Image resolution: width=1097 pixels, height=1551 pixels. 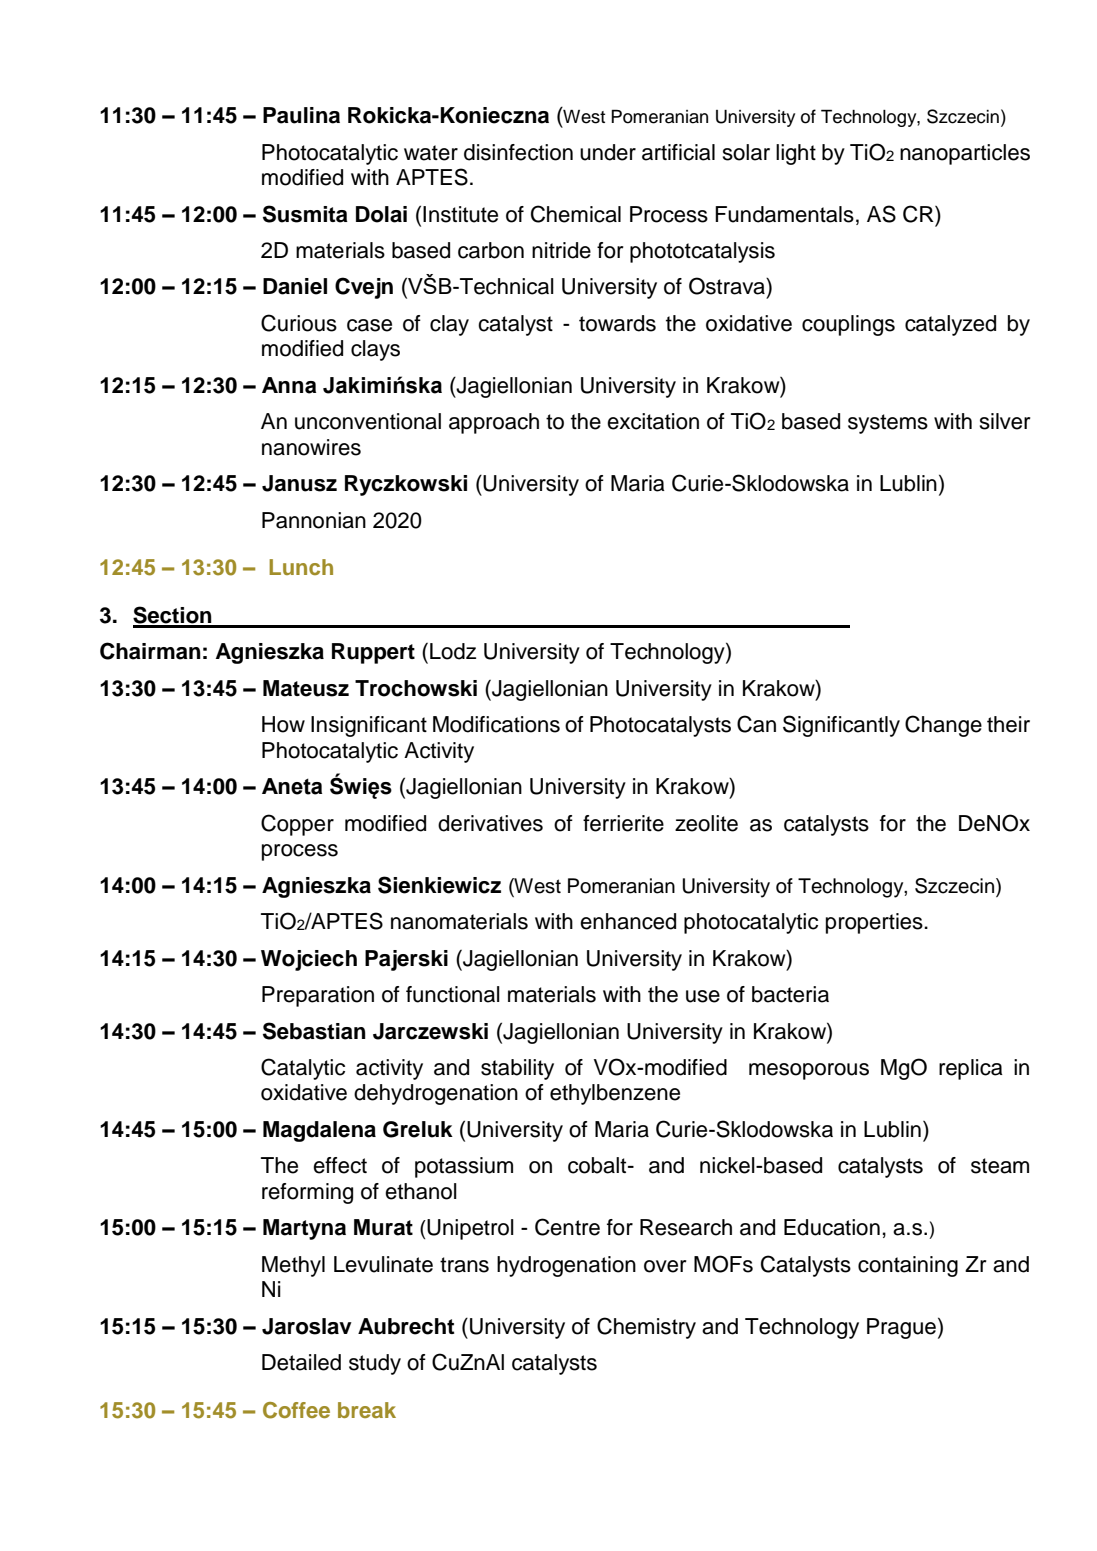 What do you see at coordinates (496, 724) in the page?
I see `Modifications` at bounding box center [496, 724].
